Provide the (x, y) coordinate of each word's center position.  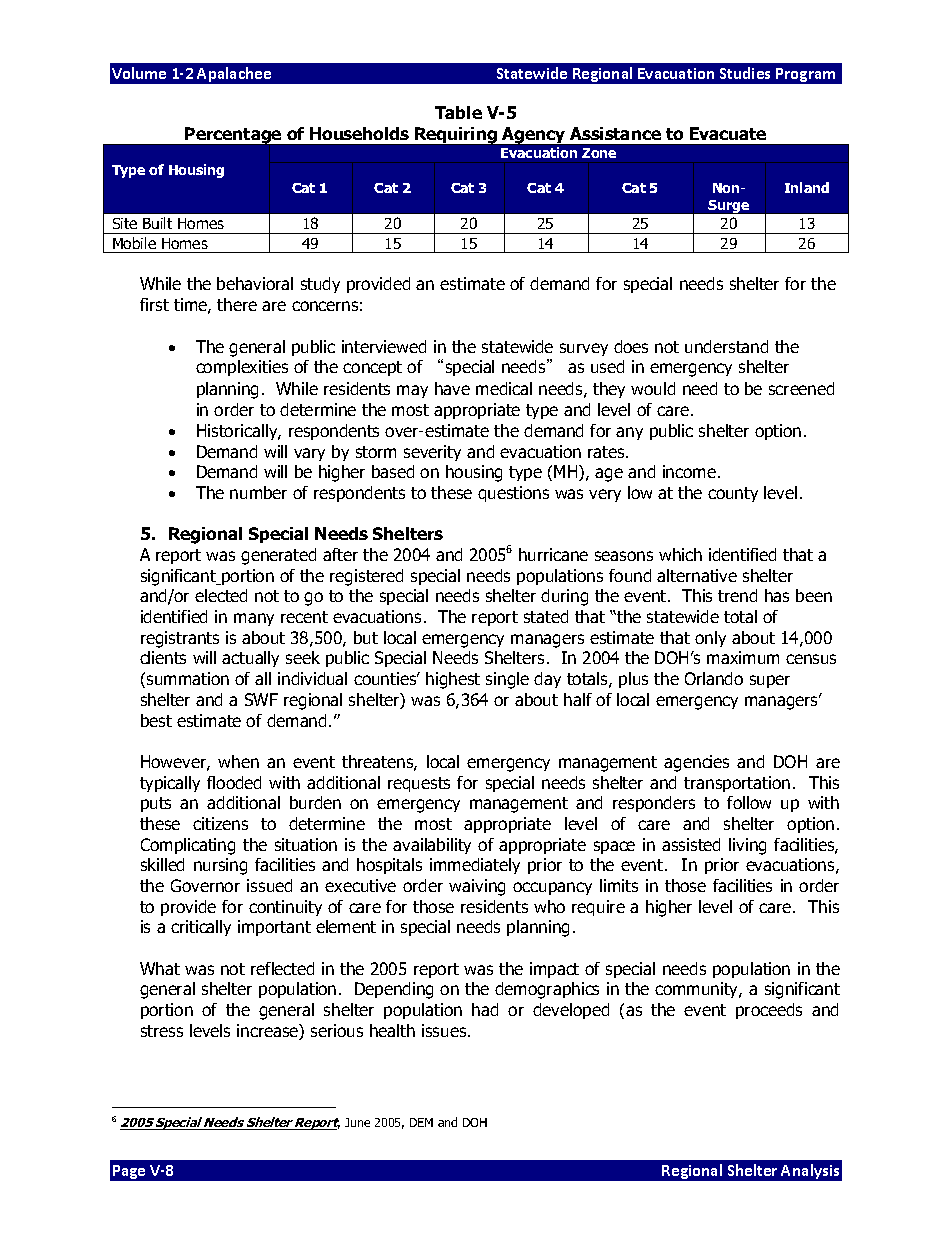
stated (546, 616)
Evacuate (728, 133)
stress (162, 1031)
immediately (475, 866)
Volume (139, 73)
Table (458, 112)
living (747, 846)
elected (221, 595)
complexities (242, 368)
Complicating (188, 846)
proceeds (769, 1011)
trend (737, 595)
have (452, 388)
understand (726, 346)
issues (445, 1030)
